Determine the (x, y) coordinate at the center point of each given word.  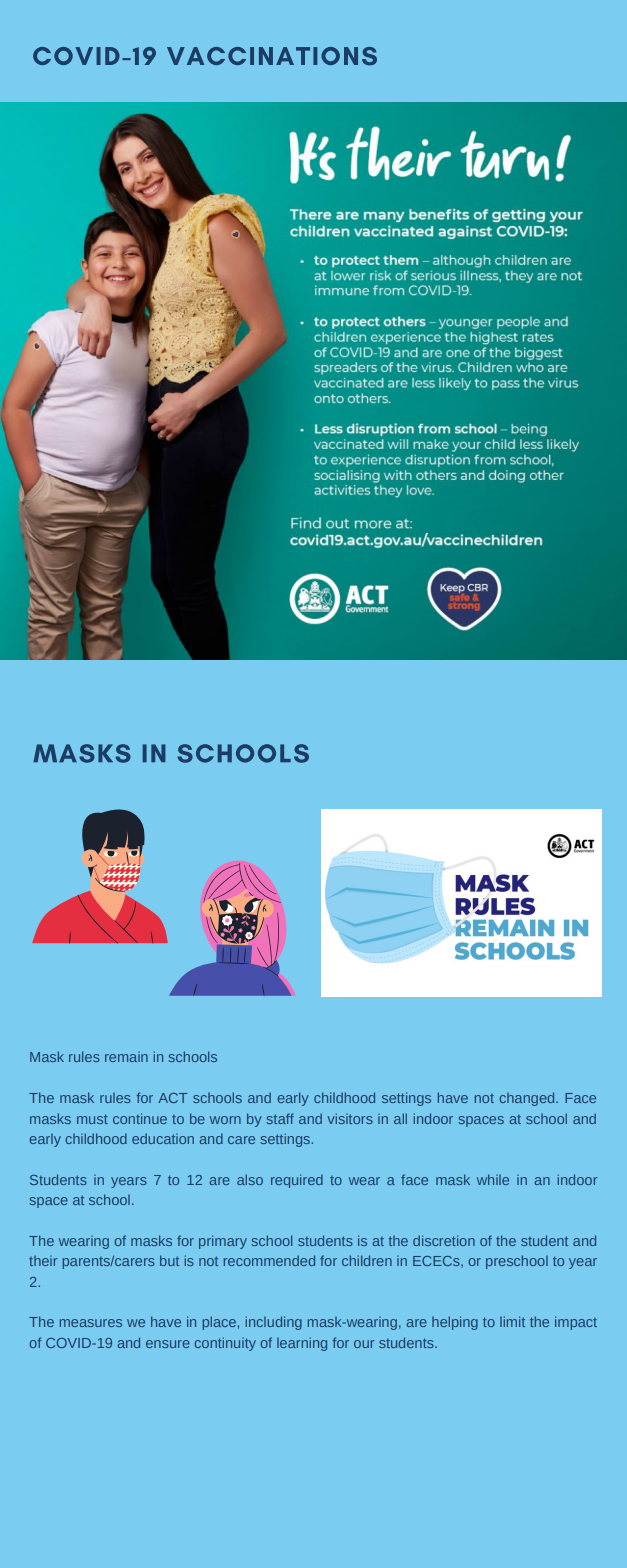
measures (90, 1323)
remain (126, 1056)
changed (528, 1099)
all (400, 1118)
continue (140, 1118)
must (92, 1119)
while (493, 1179)
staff (280, 1118)
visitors (350, 1118)
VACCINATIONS (272, 56)
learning (302, 1344)
